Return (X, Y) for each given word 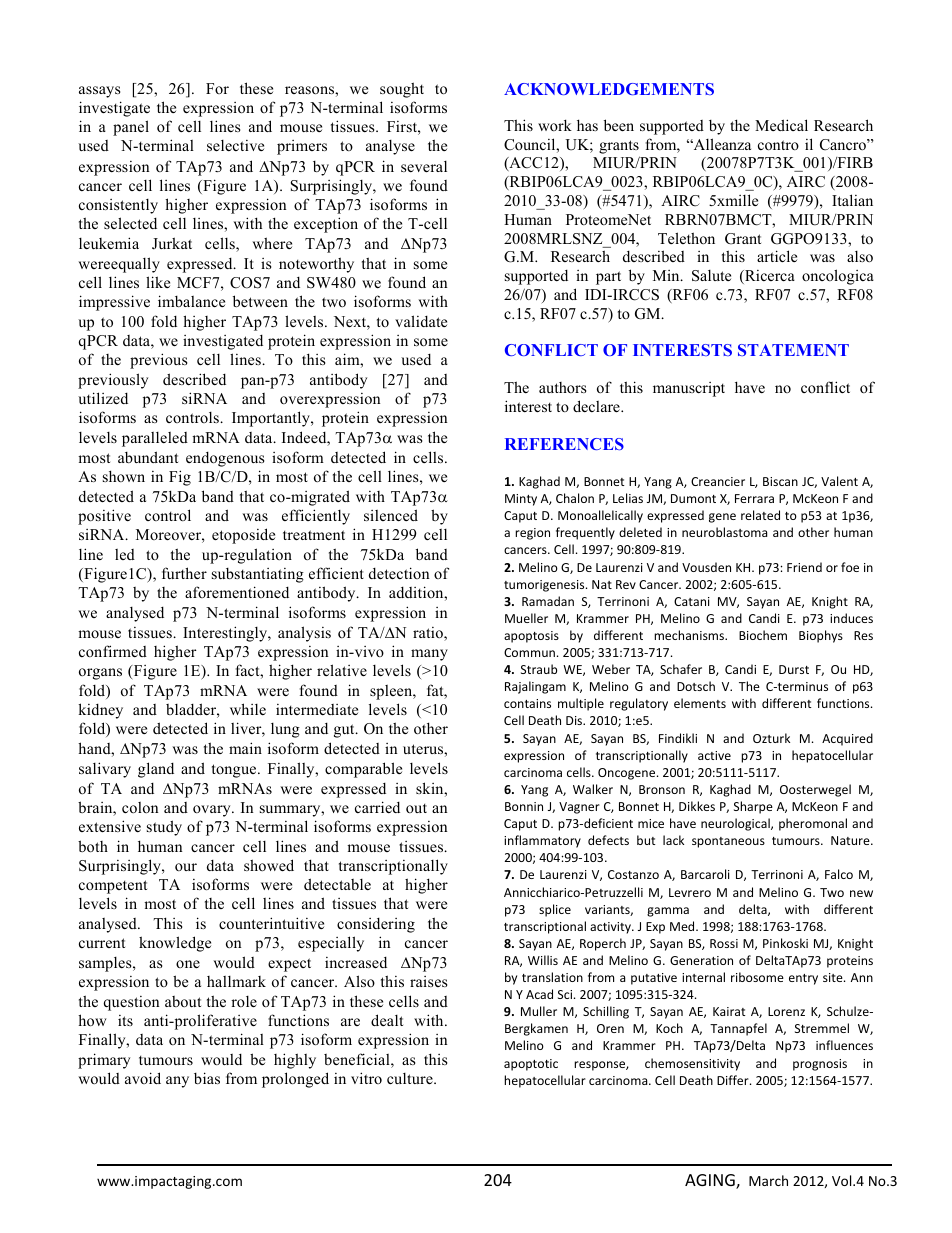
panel (131, 128)
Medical (781, 125)
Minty (521, 500)
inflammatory (542, 841)
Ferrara (754, 498)
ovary (213, 811)
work (555, 125)
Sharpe (753, 807)
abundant (148, 457)
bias (207, 1078)
